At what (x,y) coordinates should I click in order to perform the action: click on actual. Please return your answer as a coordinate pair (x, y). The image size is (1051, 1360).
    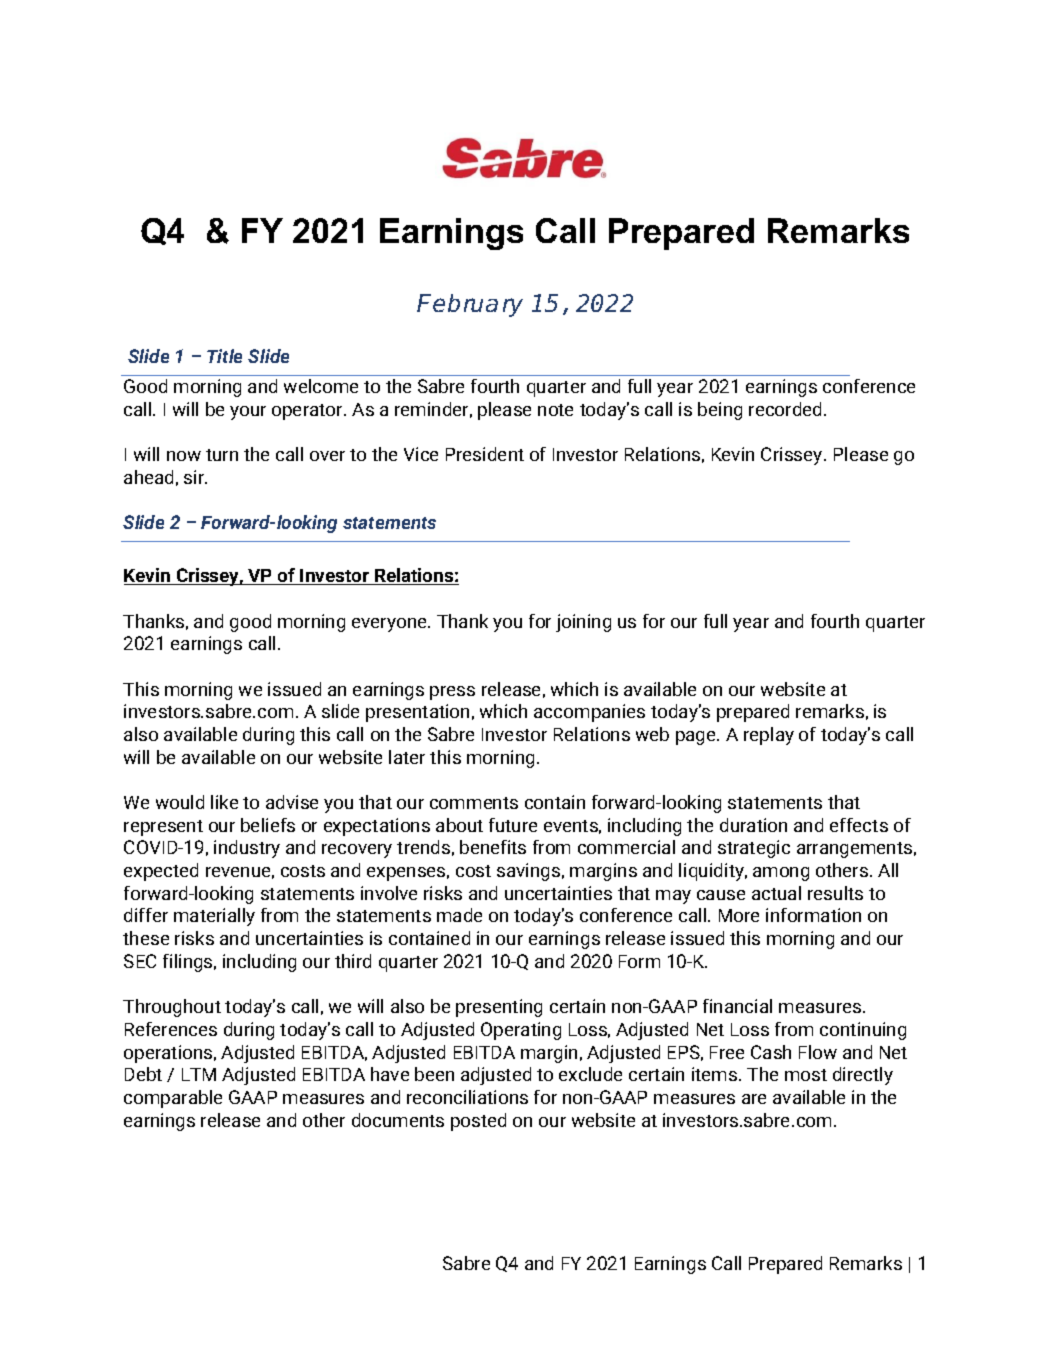
    Looking at the image, I should click on (776, 893).
